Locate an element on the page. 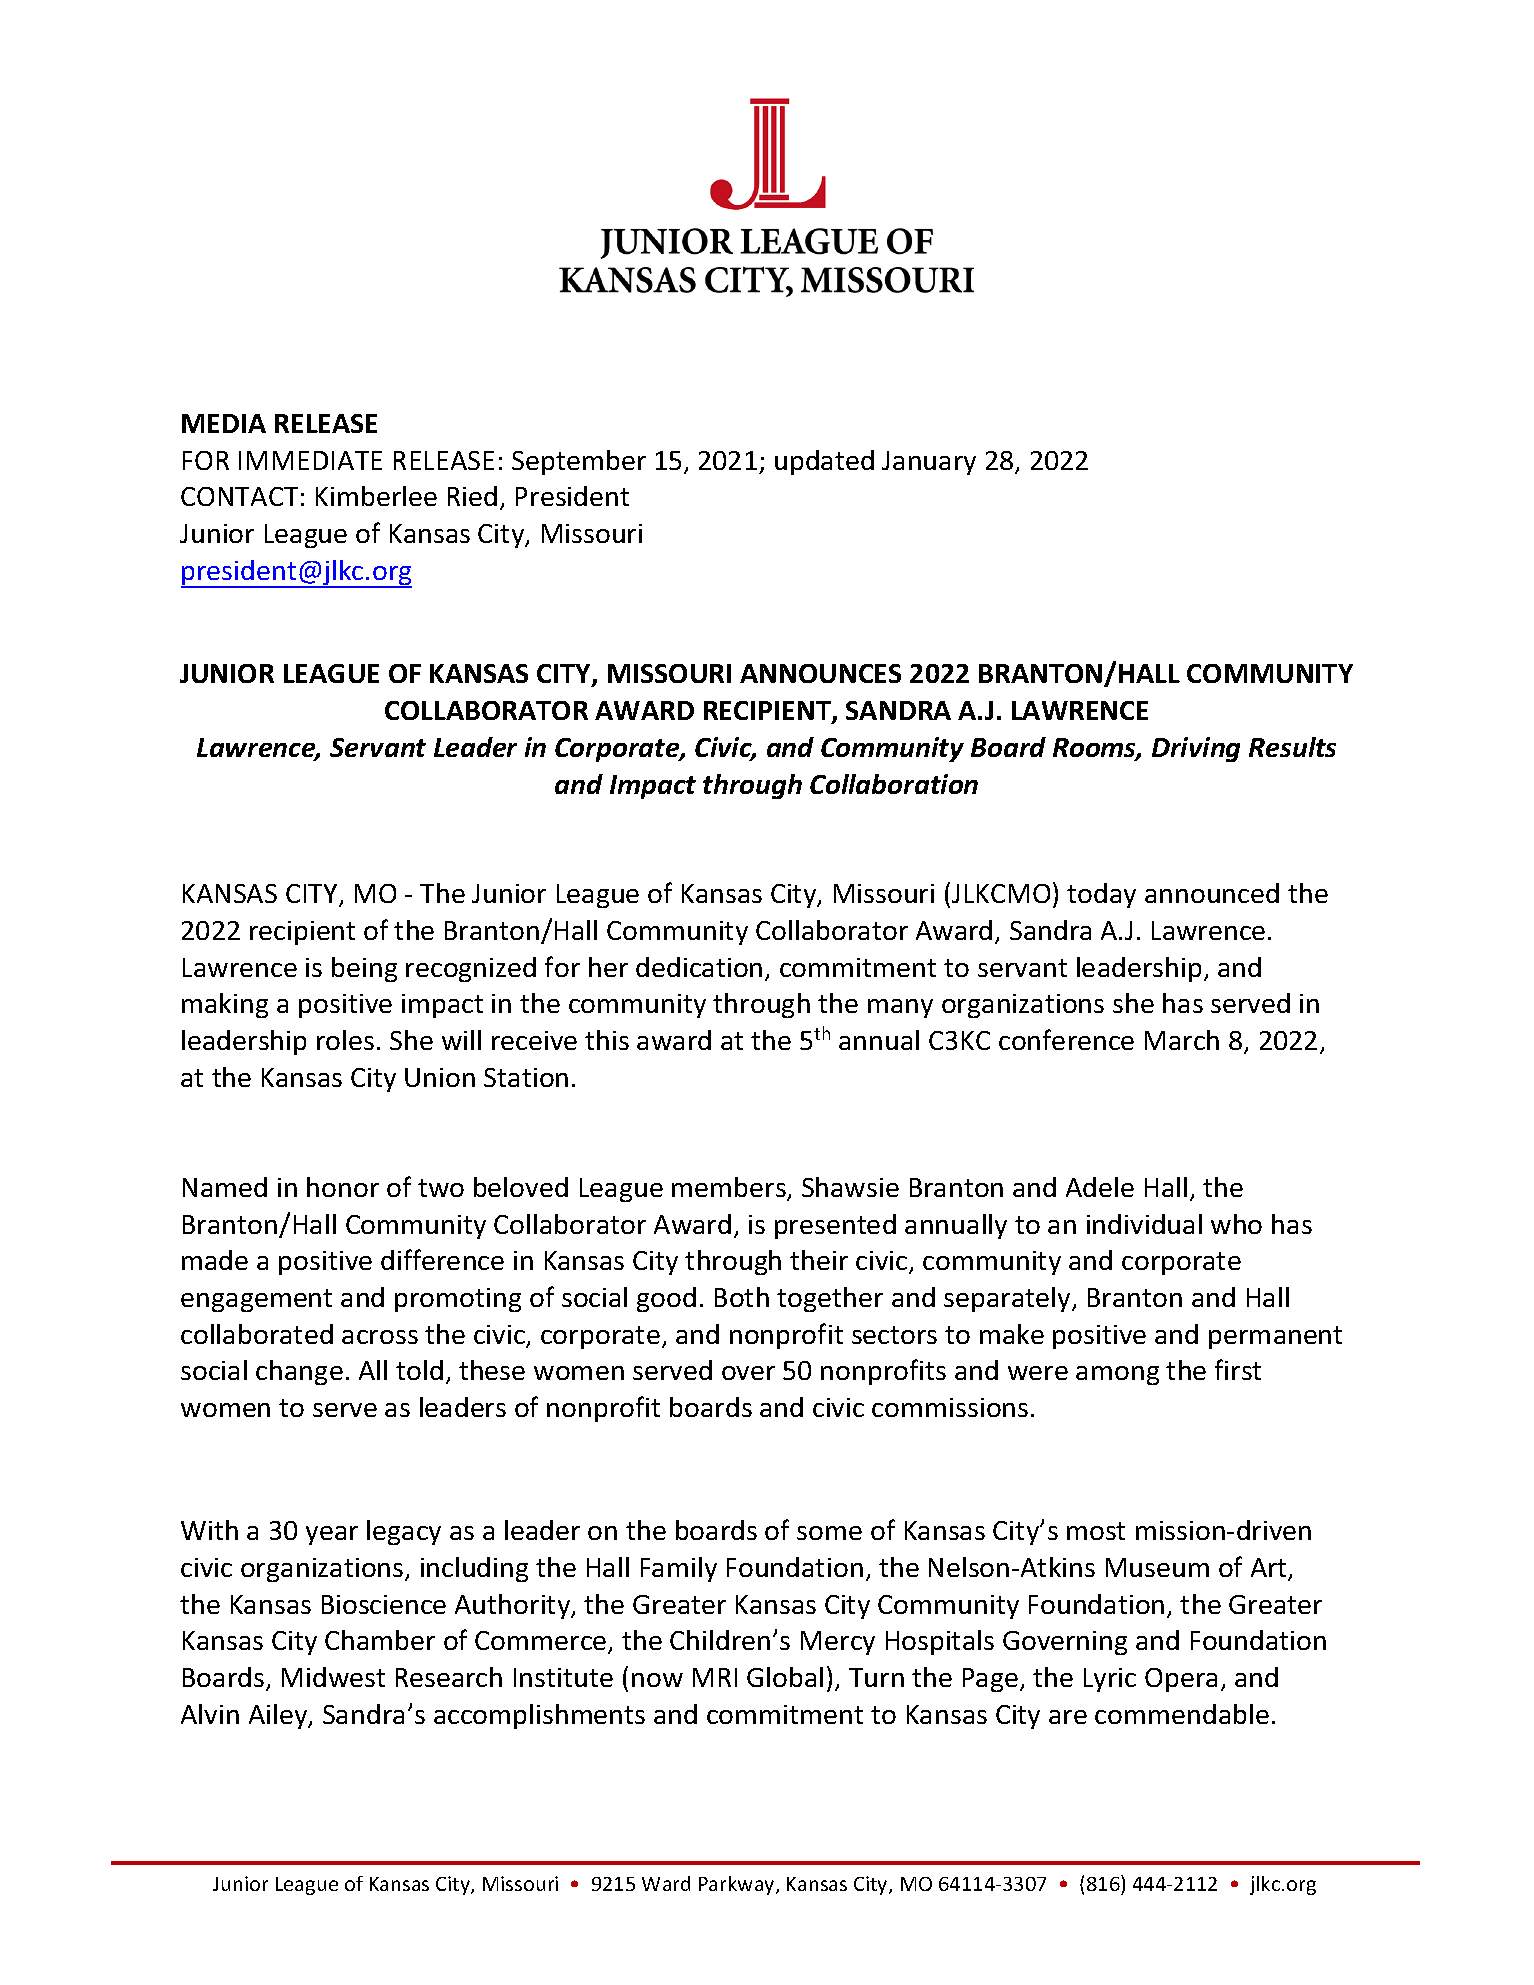 Image resolution: width=1534 pixels, height=1985 pixels. announced is located at coordinates (1212, 893).
